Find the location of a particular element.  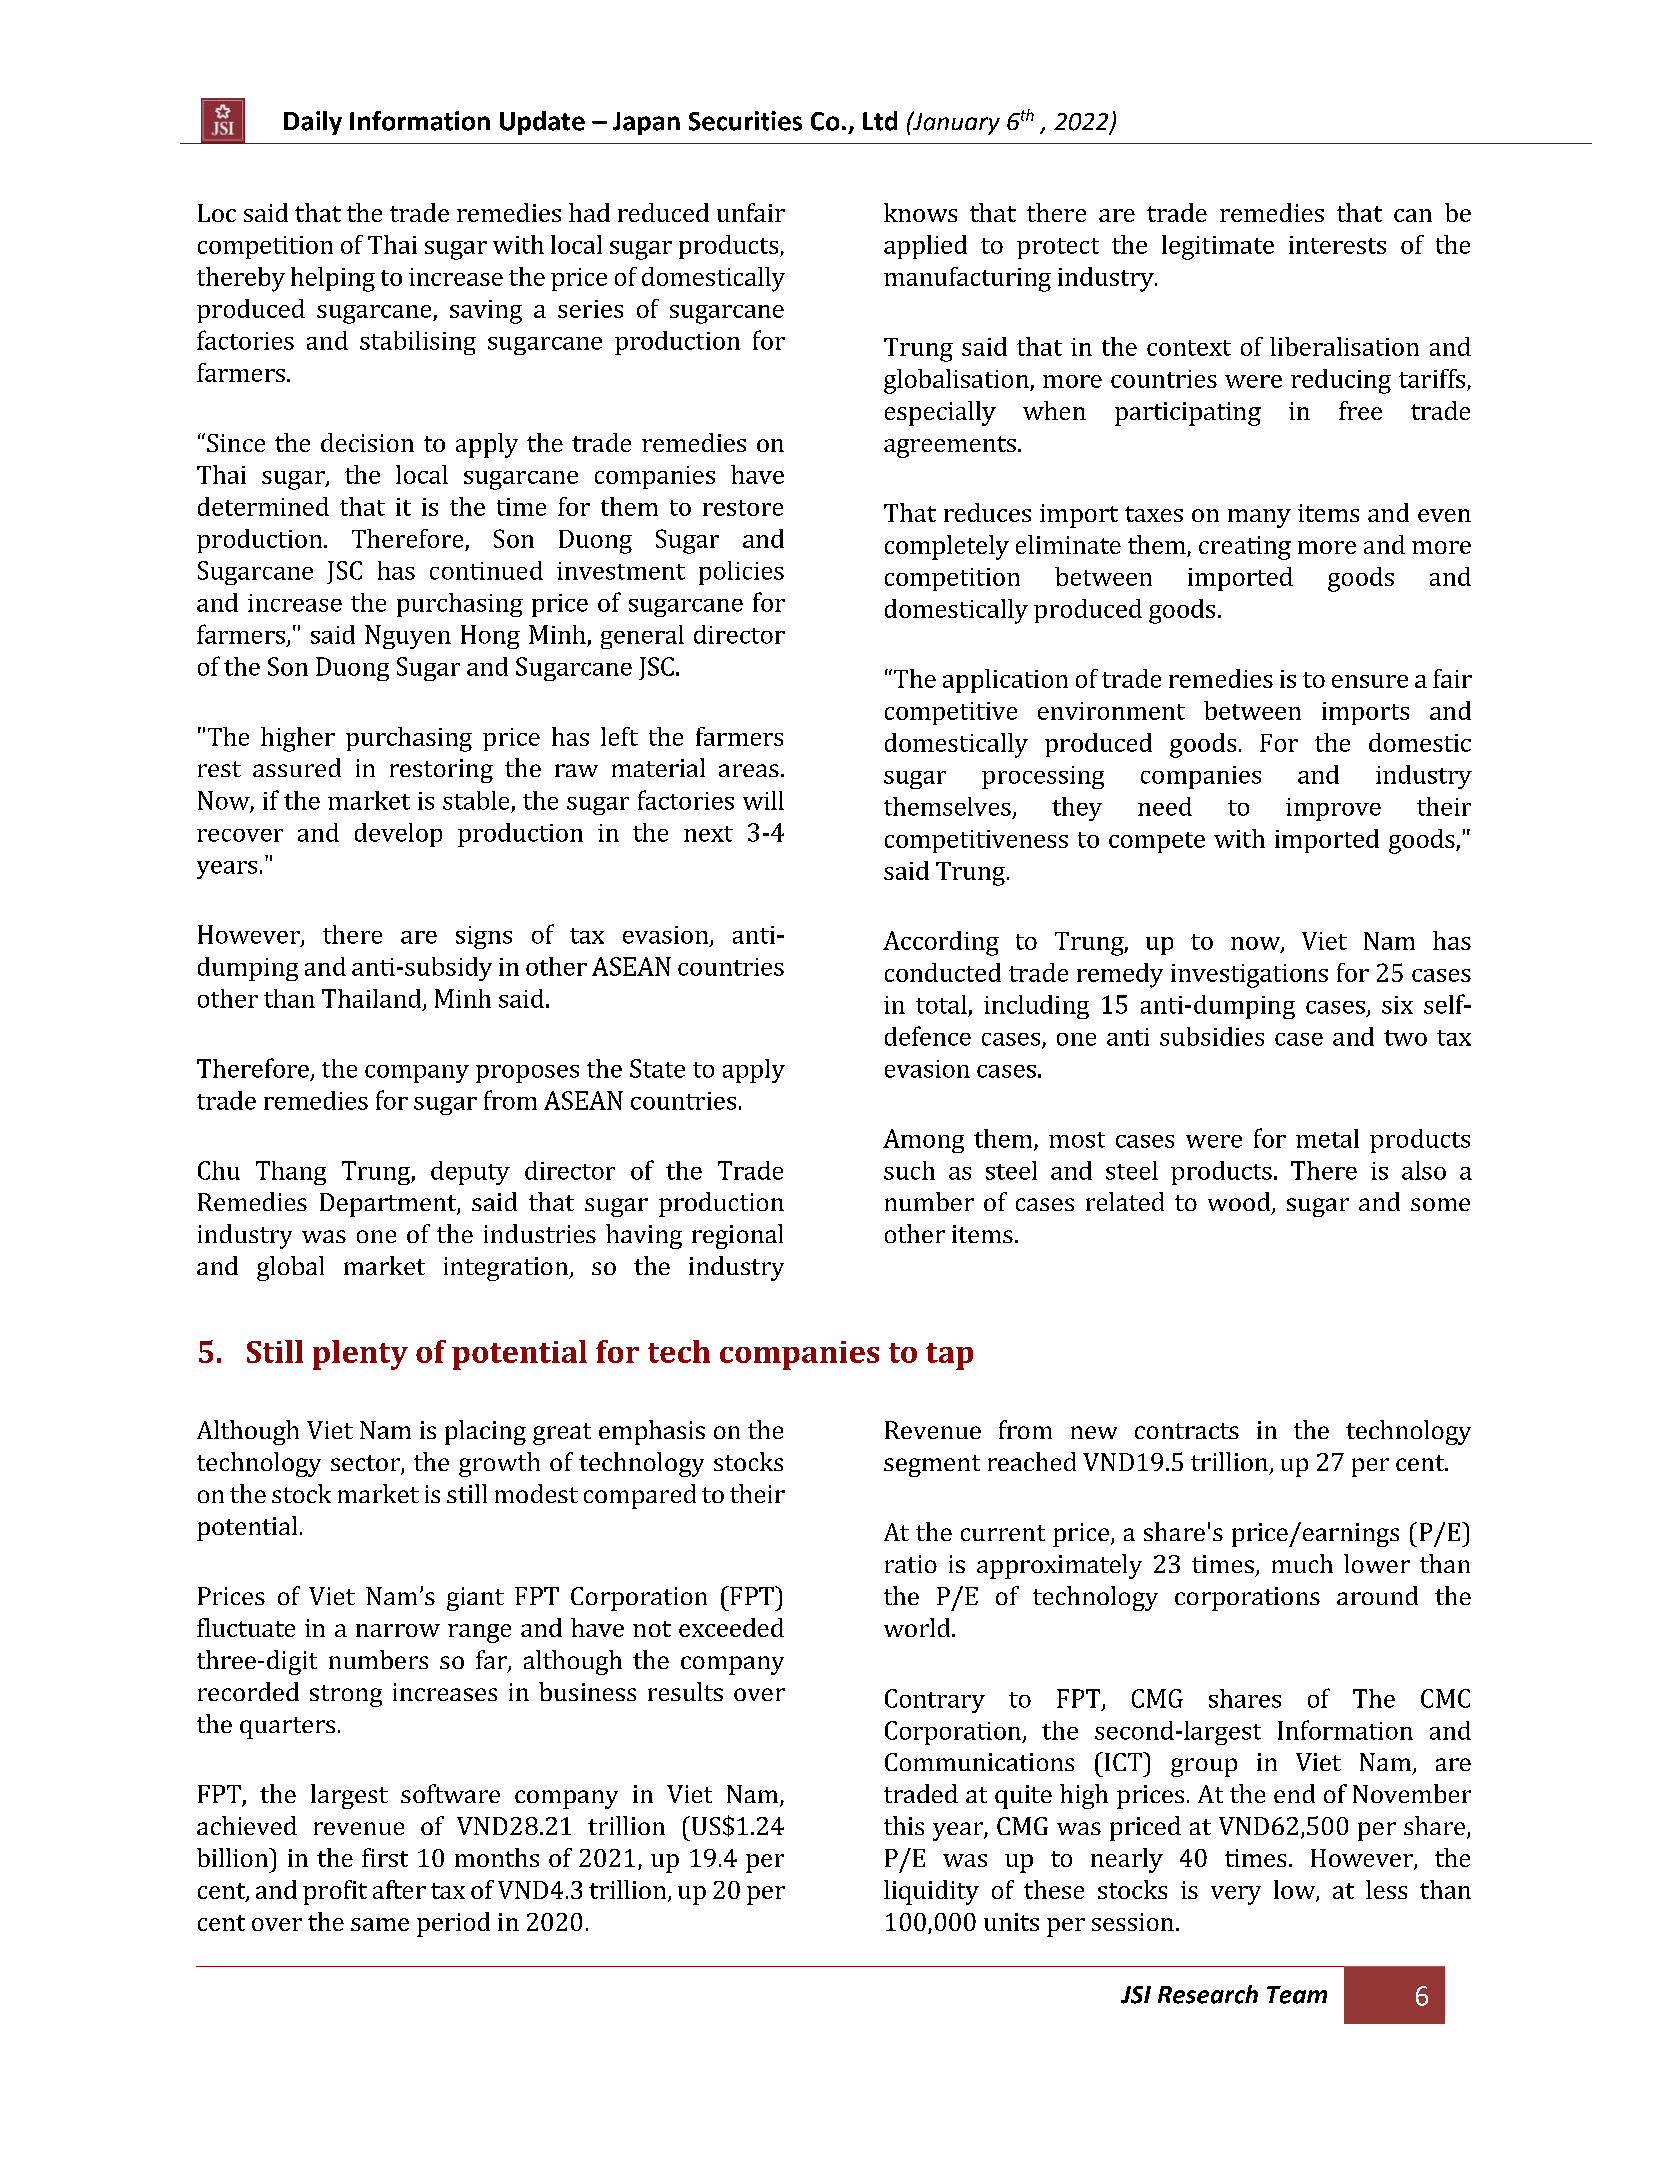

policies is located at coordinates (741, 573).
